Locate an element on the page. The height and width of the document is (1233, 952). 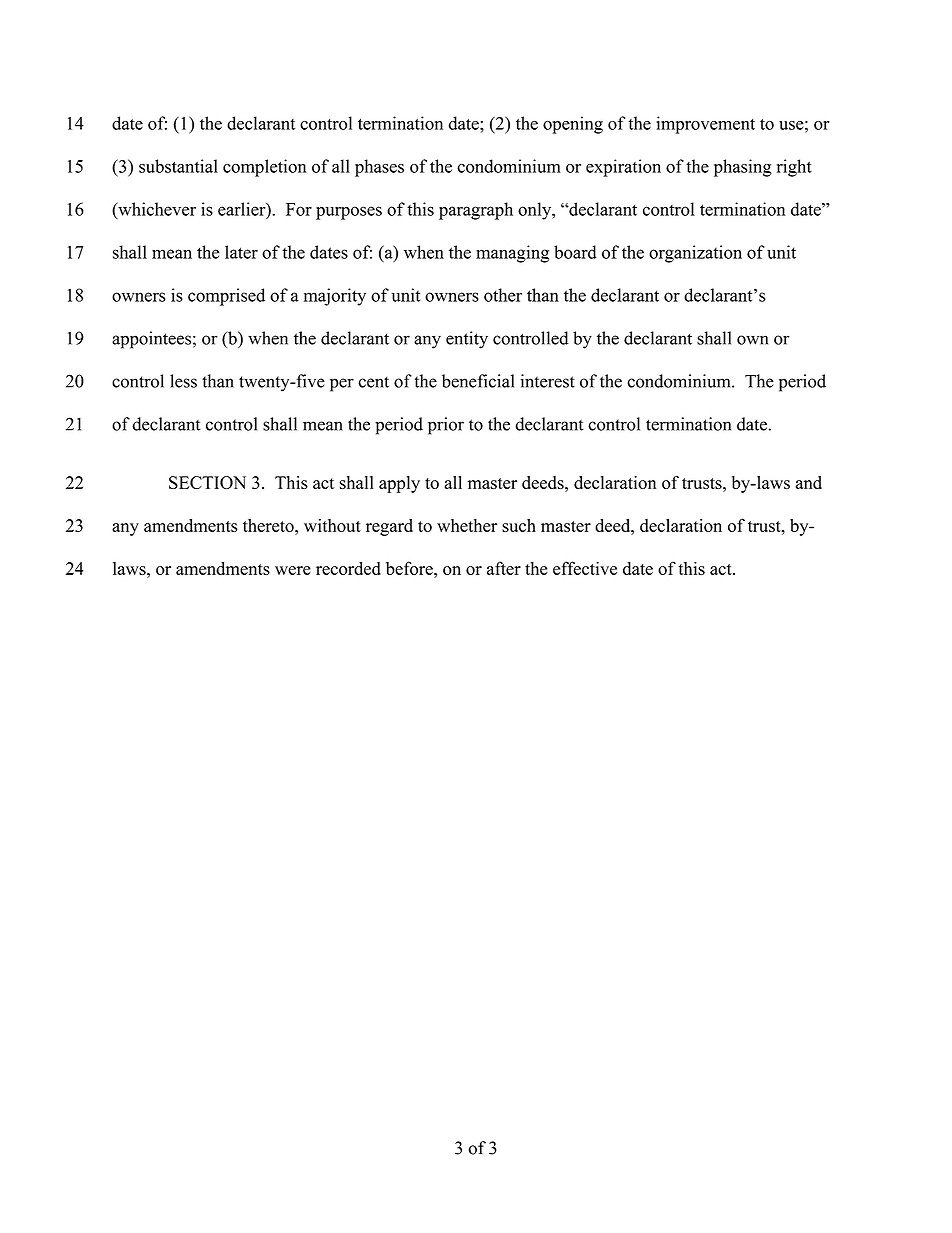
effective is located at coordinates (585, 568).
